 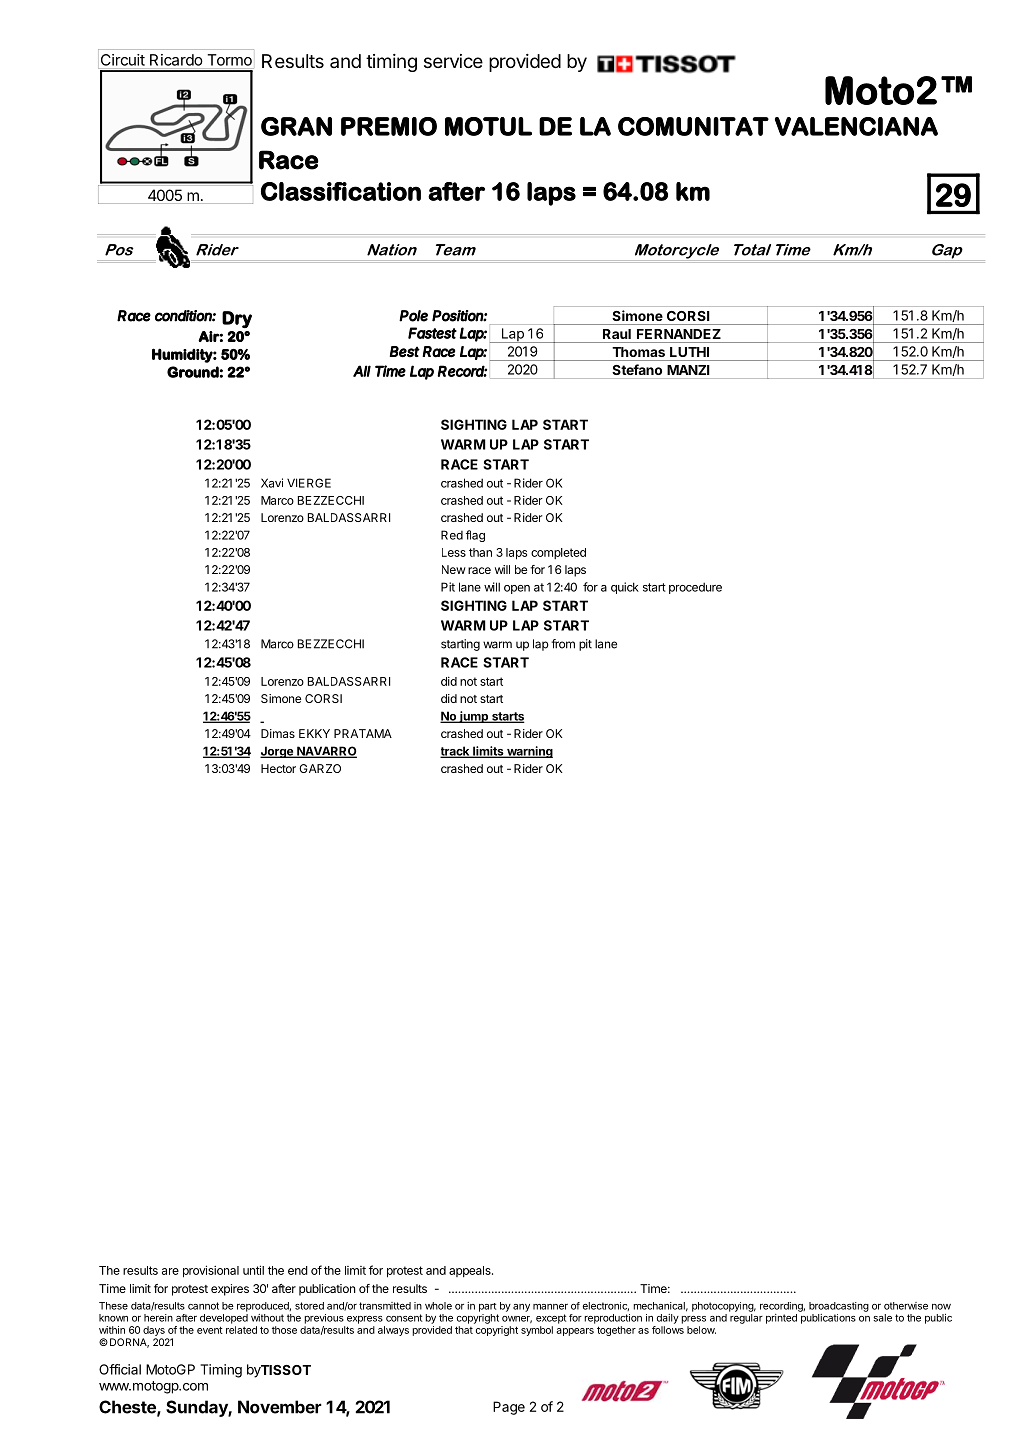 I want to click on event, so click(x=210, y=1330).
